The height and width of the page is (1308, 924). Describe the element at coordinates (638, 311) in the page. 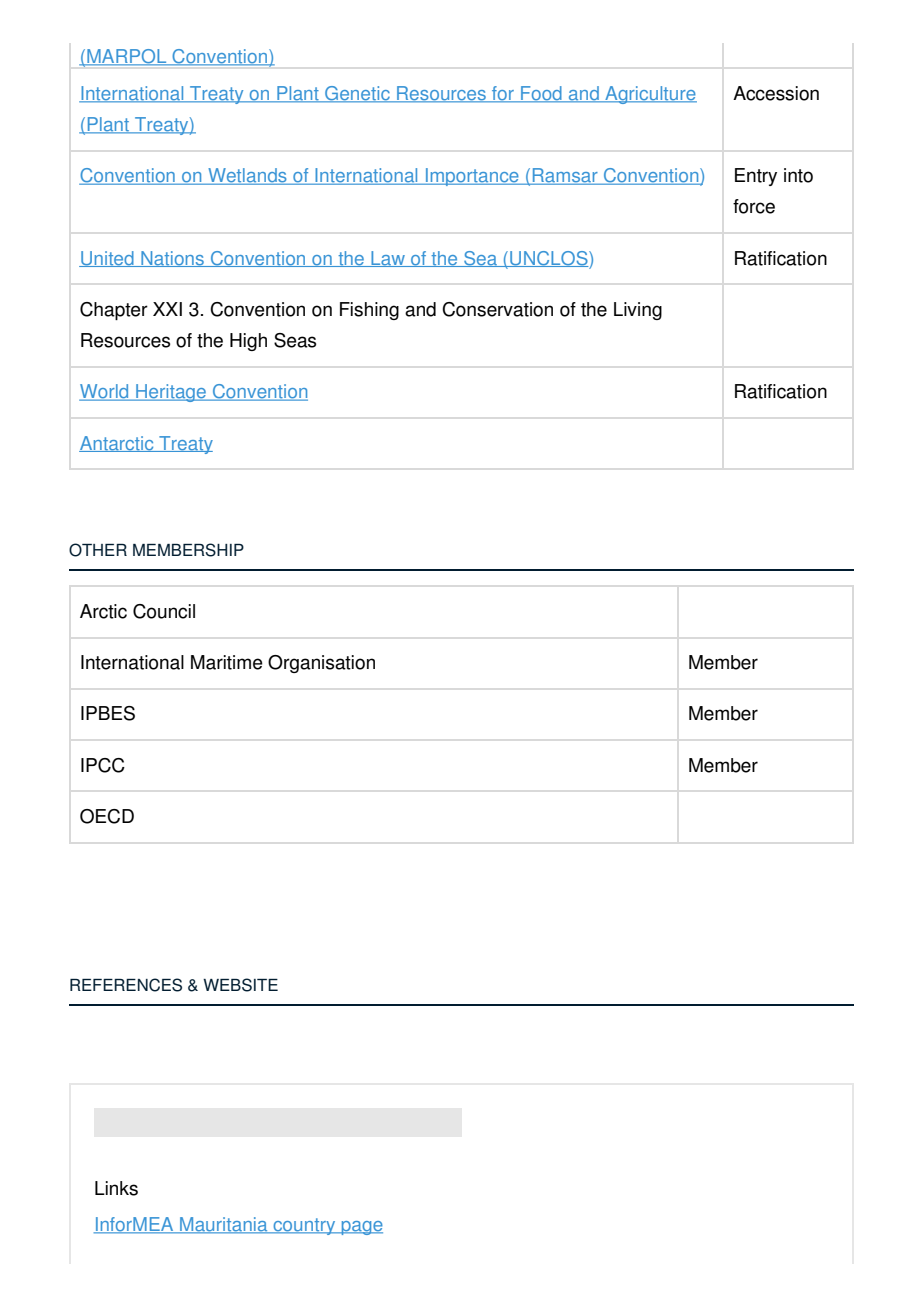

I see `Living` at that location.
